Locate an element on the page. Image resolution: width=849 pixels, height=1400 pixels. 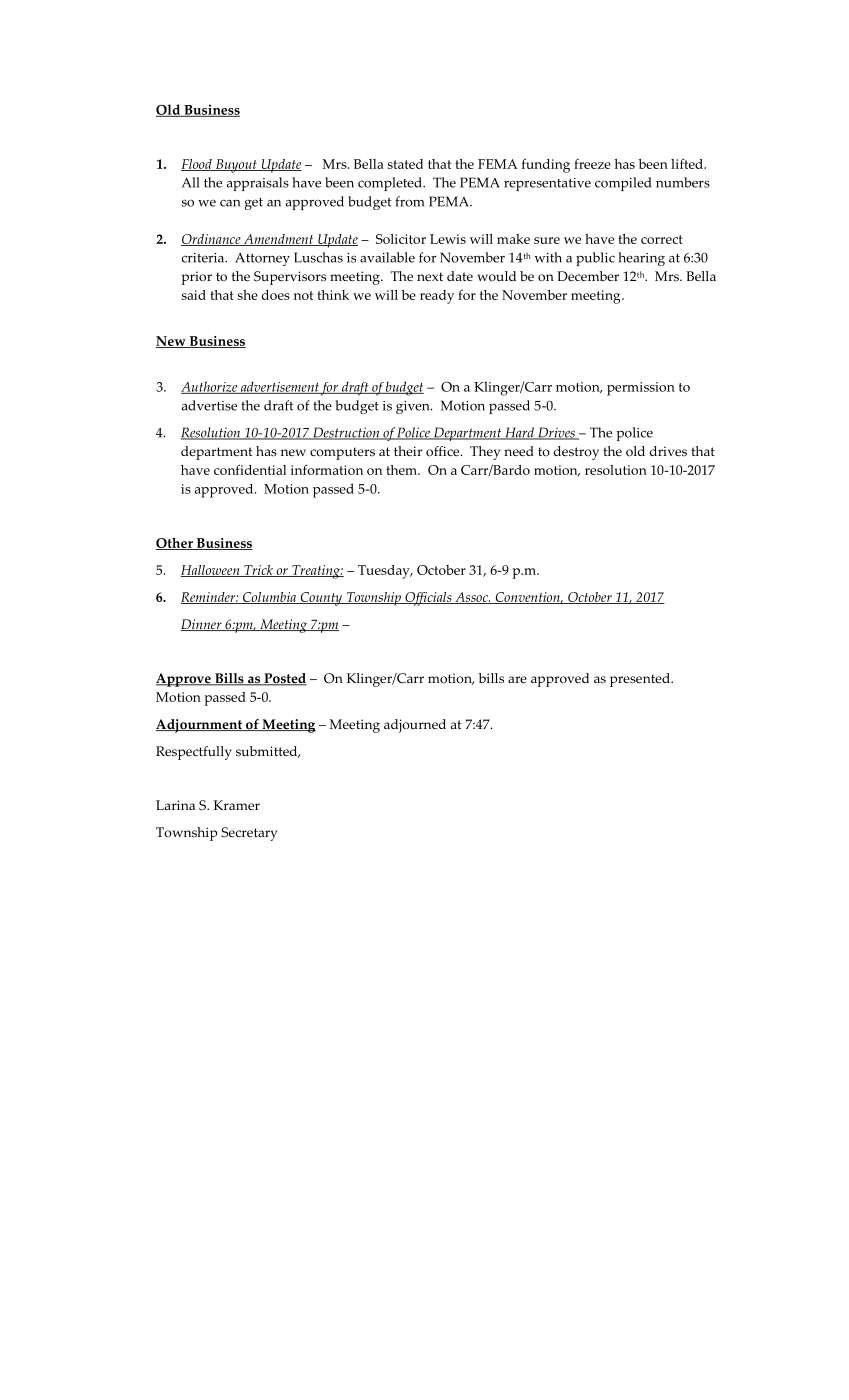
Kramer is located at coordinates (237, 805).
